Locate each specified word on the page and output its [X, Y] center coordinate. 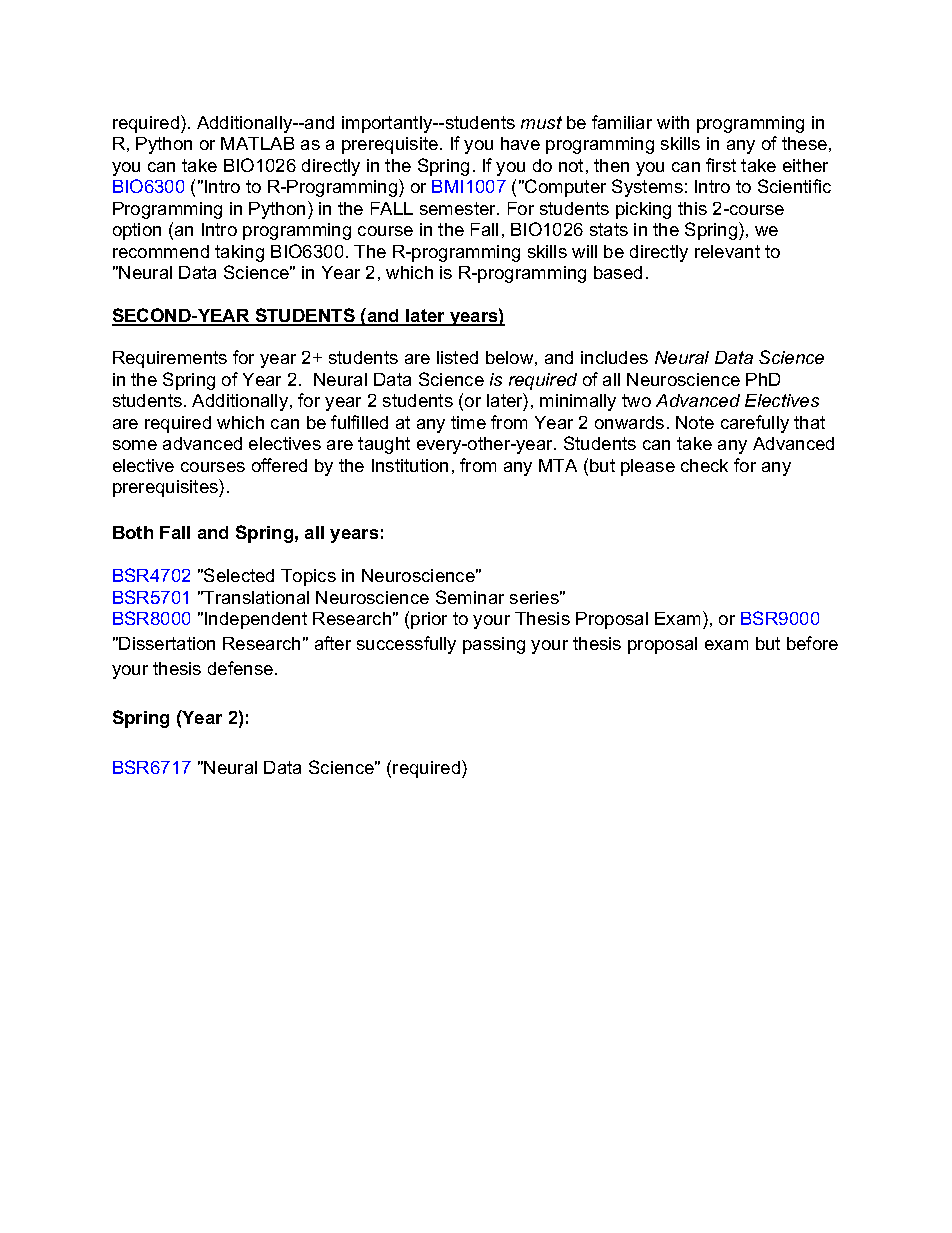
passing [494, 645]
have [520, 143]
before [812, 643]
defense [242, 668]
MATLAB [257, 143]
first [721, 165]
